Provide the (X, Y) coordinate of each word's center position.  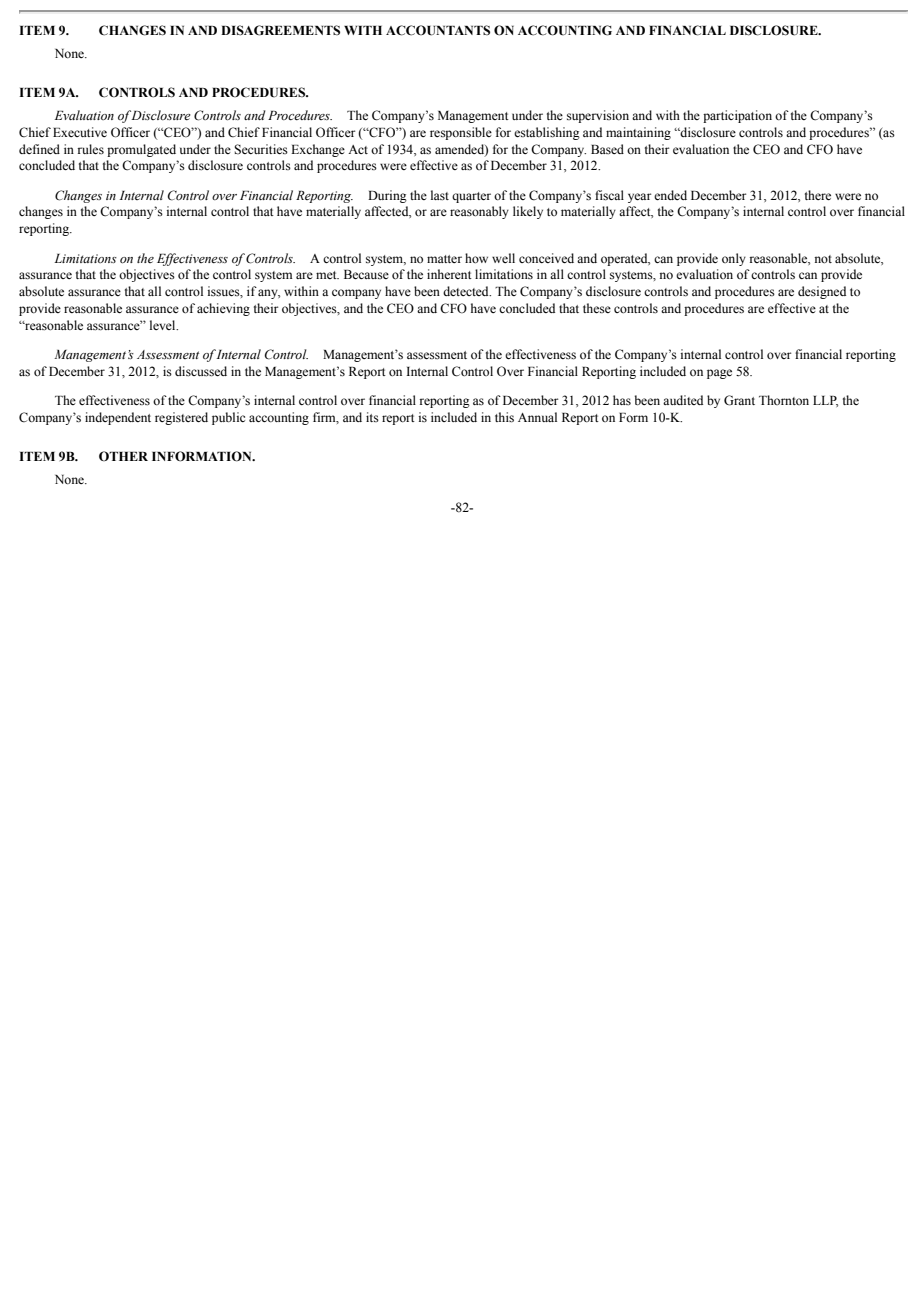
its (372, 417)
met (327, 275)
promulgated (141, 150)
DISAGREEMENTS (280, 30)
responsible (461, 133)
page (719, 374)
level (164, 325)
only (734, 259)
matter (444, 259)
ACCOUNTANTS (438, 30)
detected (467, 291)
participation (737, 116)
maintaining (638, 133)
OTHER (123, 456)
